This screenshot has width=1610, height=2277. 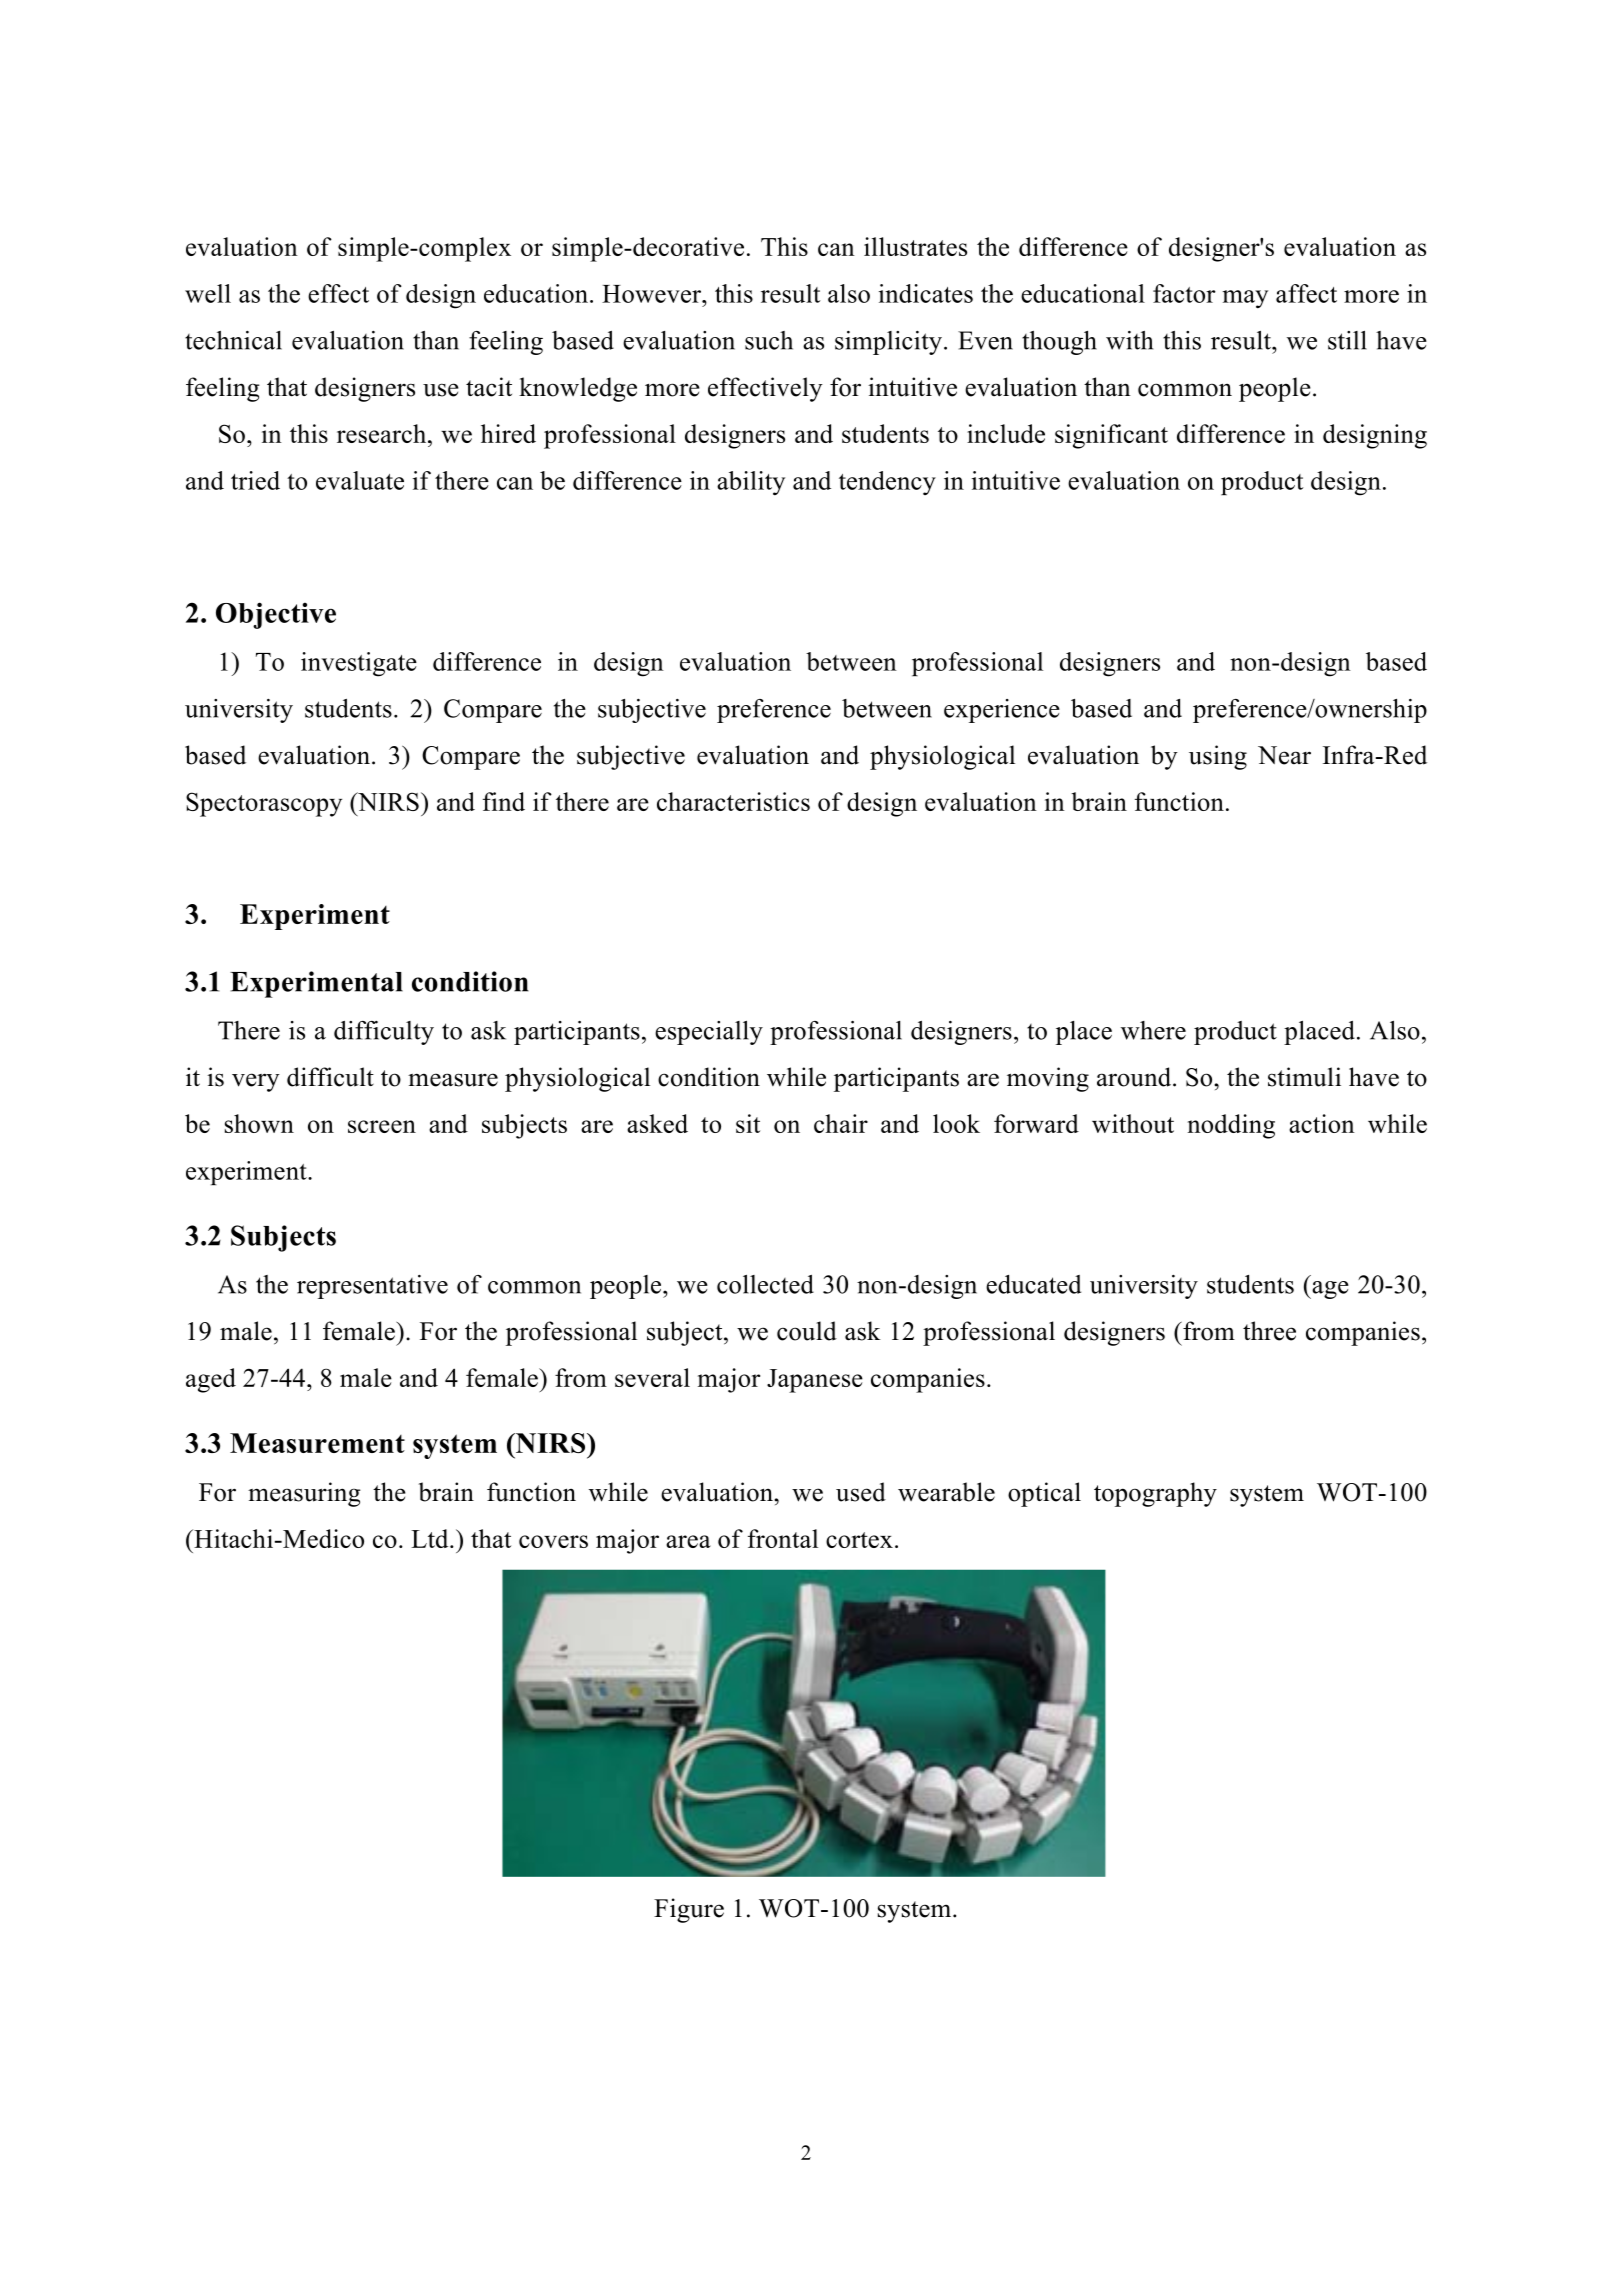 I want to click on factor, so click(x=1184, y=293).
